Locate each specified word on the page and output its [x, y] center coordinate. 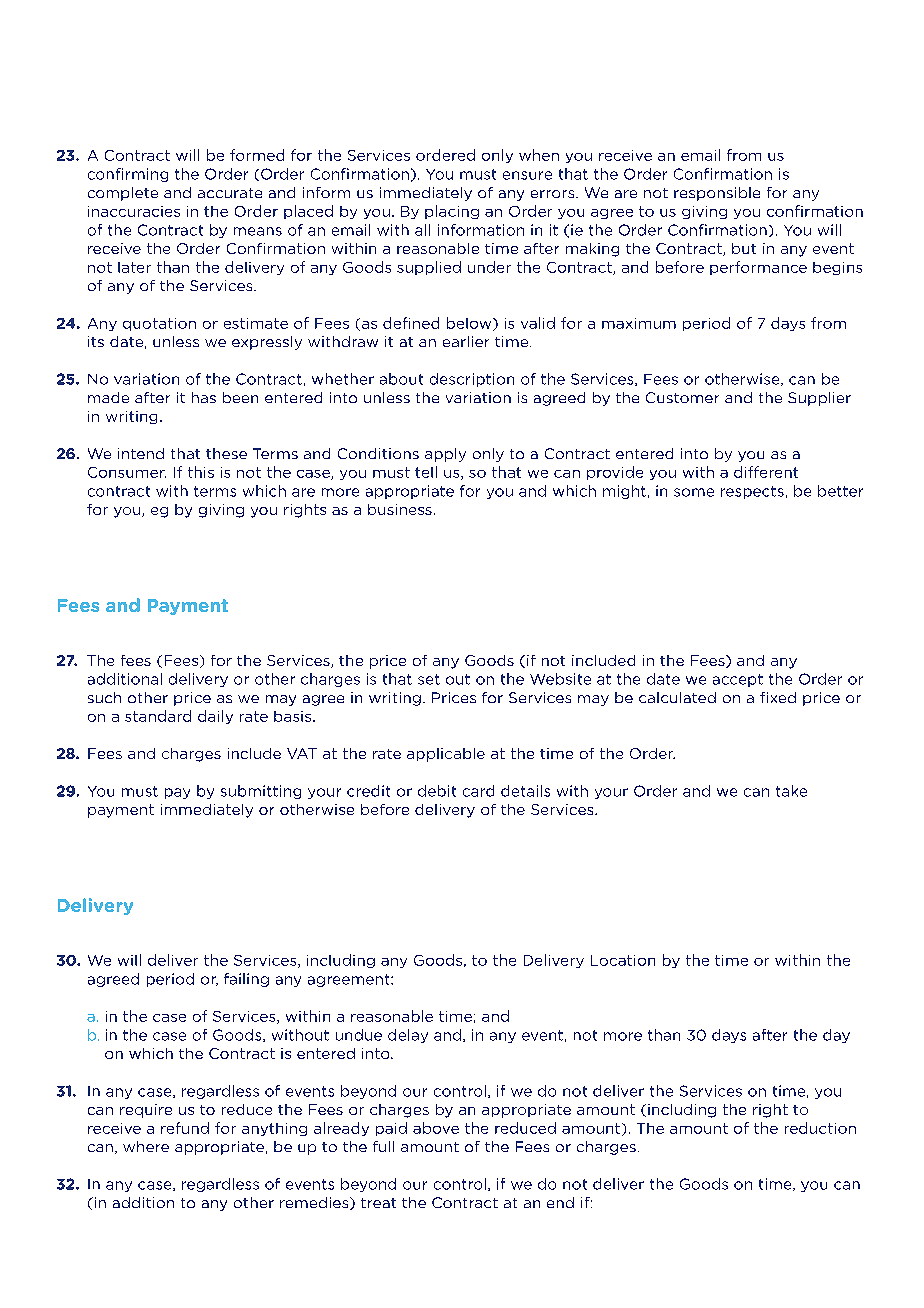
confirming [128, 175]
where [146, 1146]
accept [738, 680]
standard [158, 716]
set [429, 679]
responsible [717, 194]
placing [452, 212]
